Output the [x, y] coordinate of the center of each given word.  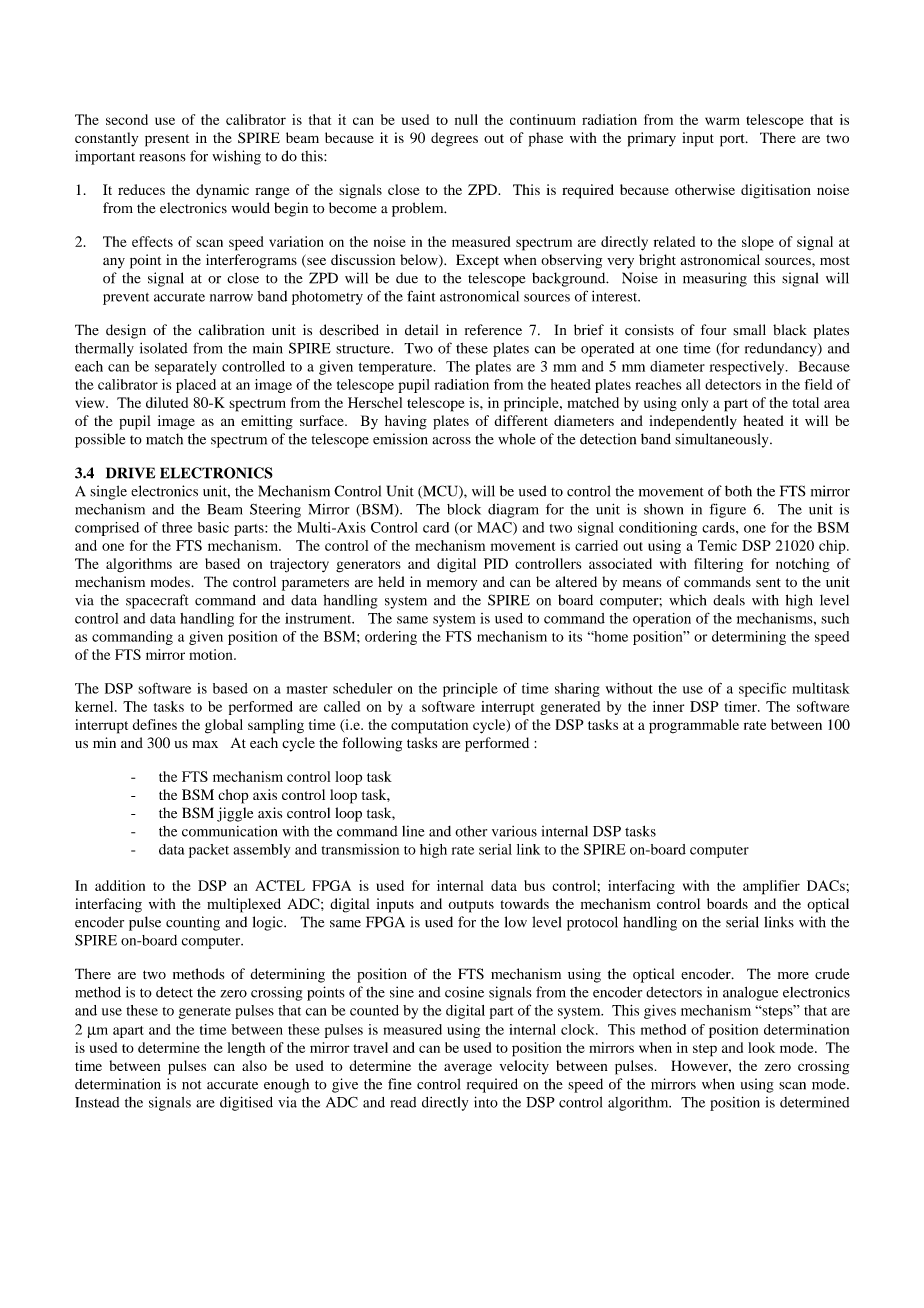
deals [729, 600]
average [468, 1069]
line [413, 831]
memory [452, 585]
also [254, 1065]
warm [722, 121]
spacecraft [157, 601]
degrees [454, 139]
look [761, 1047]
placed [196, 386]
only [694, 404]
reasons [162, 158]
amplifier [771, 887]
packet [209, 851]
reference [493, 330]
